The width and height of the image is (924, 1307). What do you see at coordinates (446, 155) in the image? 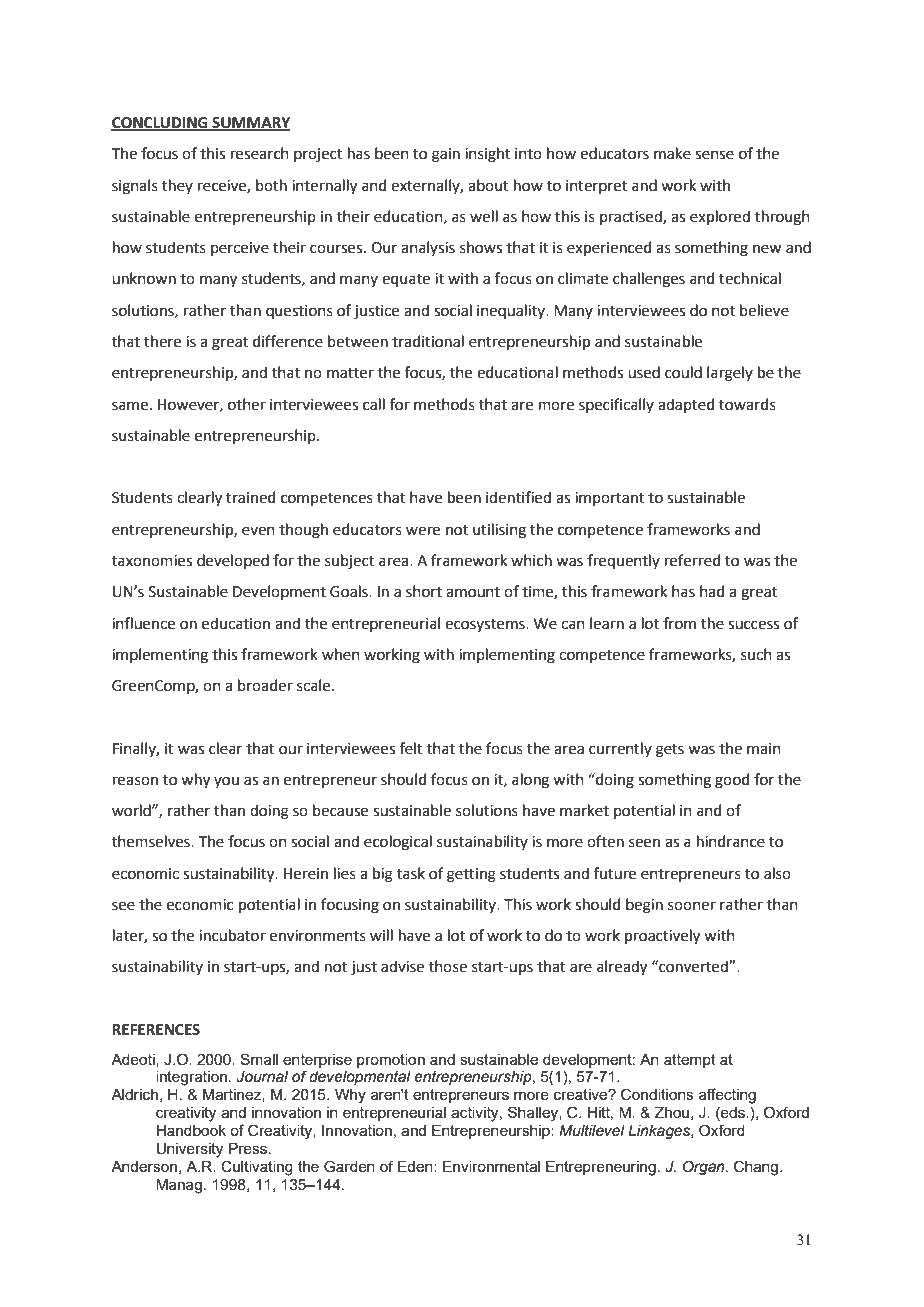
I see `gain` at bounding box center [446, 155].
